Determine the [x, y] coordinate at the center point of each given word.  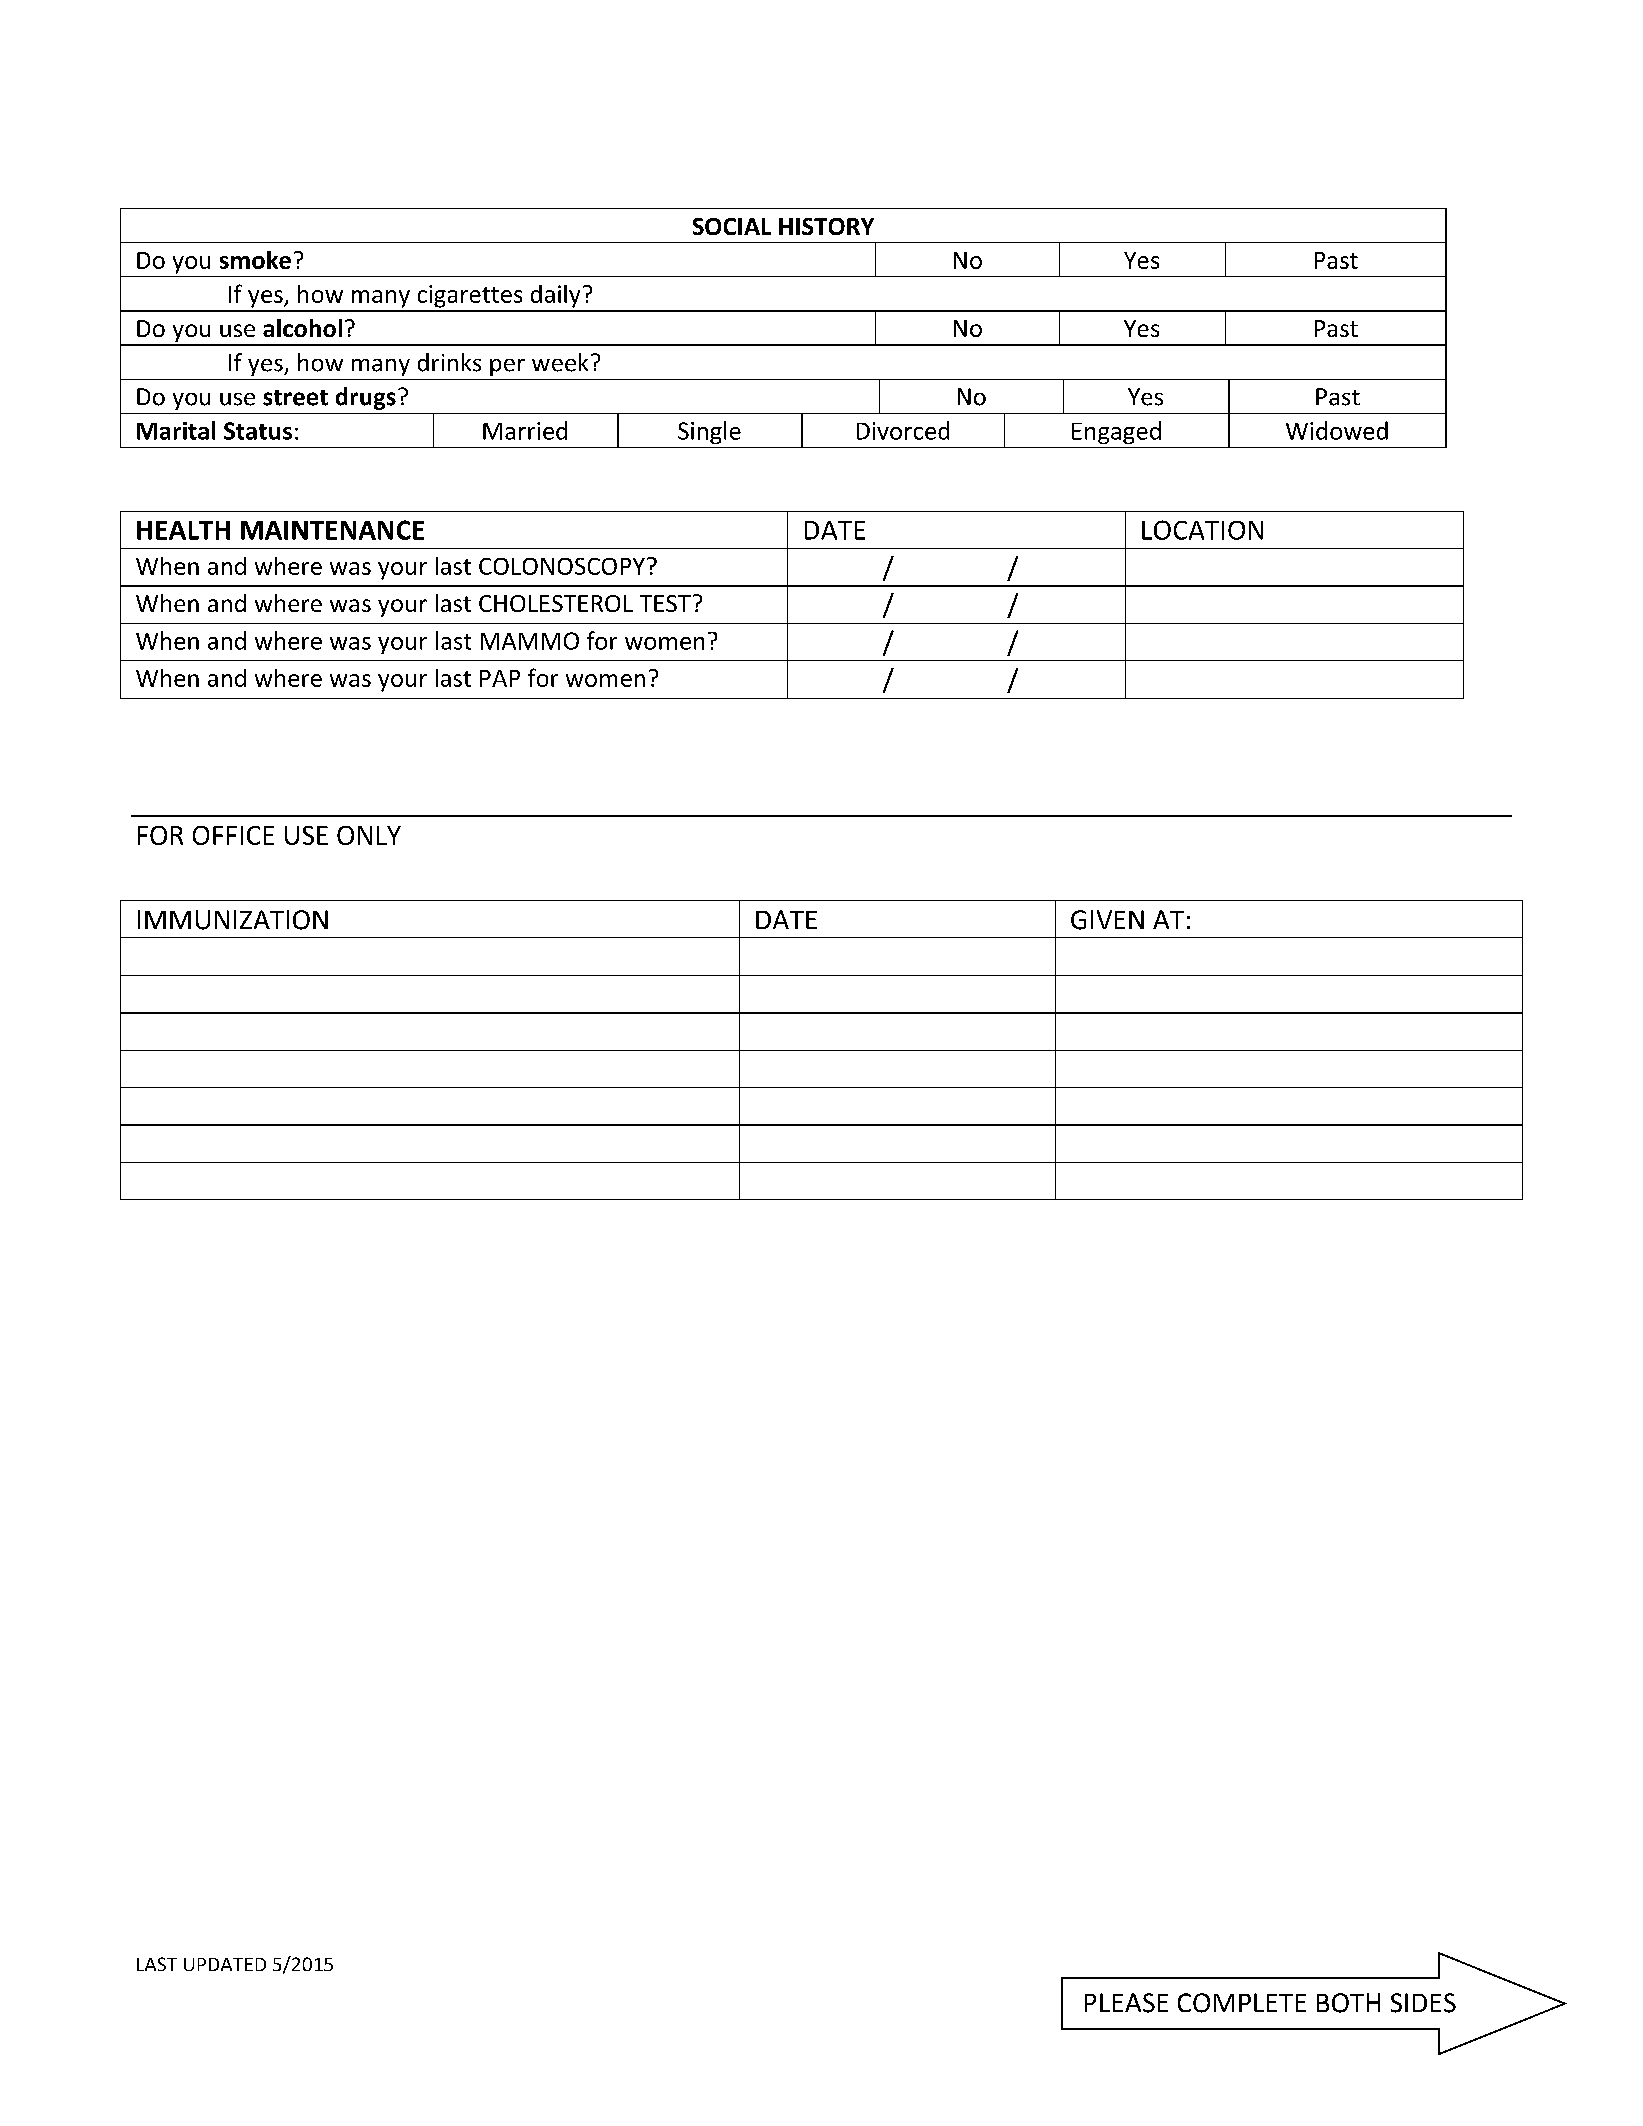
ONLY [369, 835]
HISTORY [826, 226]
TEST [665, 603]
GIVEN [1107, 920]
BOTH [1348, 2003]
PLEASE [1126, 2003]
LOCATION [1202, 530]
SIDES [1423, 2003]
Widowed [1337, 430]
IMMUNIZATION [233, 920]
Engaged [1116, 432]
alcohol [302, 328]
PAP [500, 678]
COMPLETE [1242, 2003]
